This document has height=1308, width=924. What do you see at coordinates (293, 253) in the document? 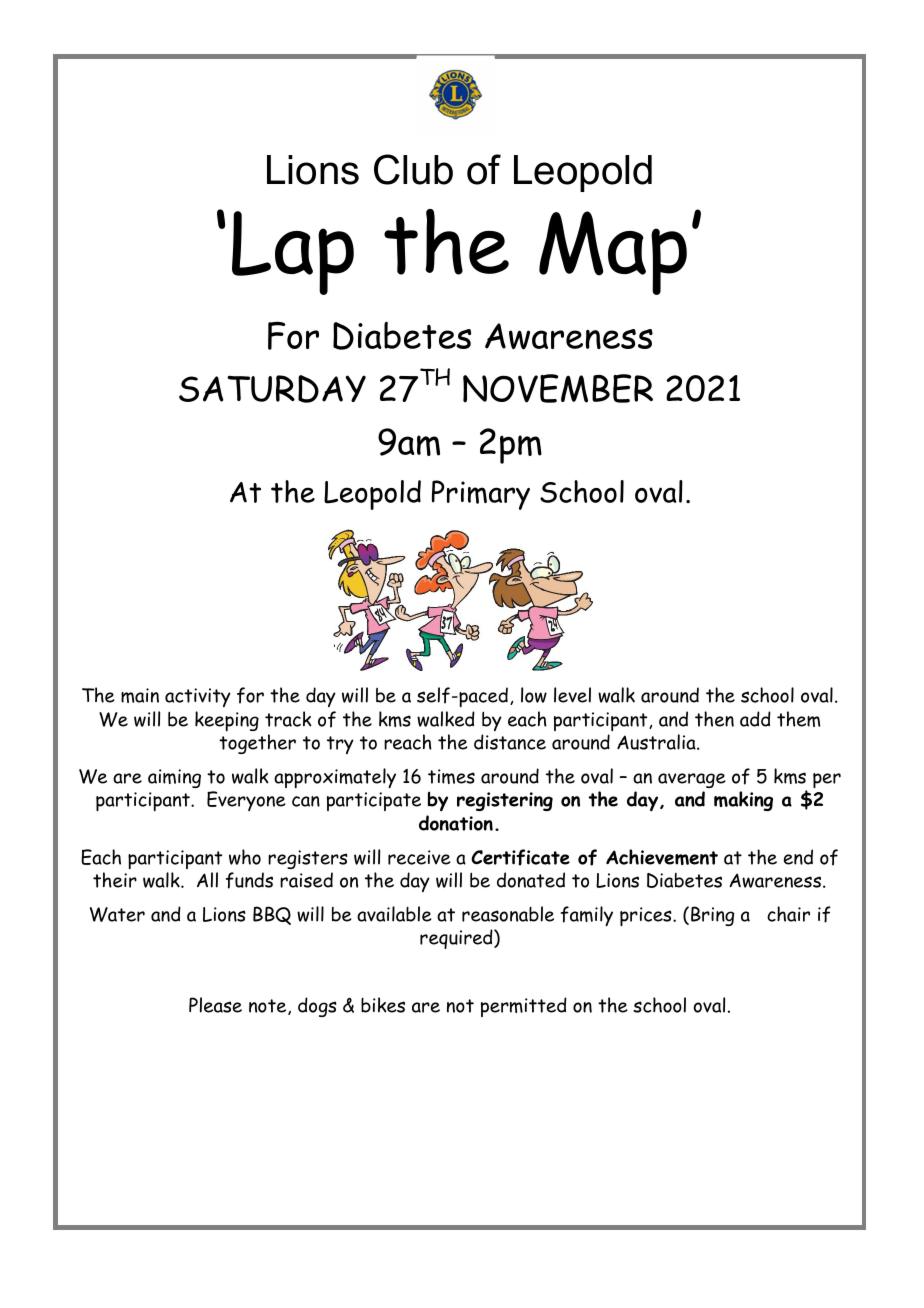
I see `Lap` at bounding box center [293, 253].
